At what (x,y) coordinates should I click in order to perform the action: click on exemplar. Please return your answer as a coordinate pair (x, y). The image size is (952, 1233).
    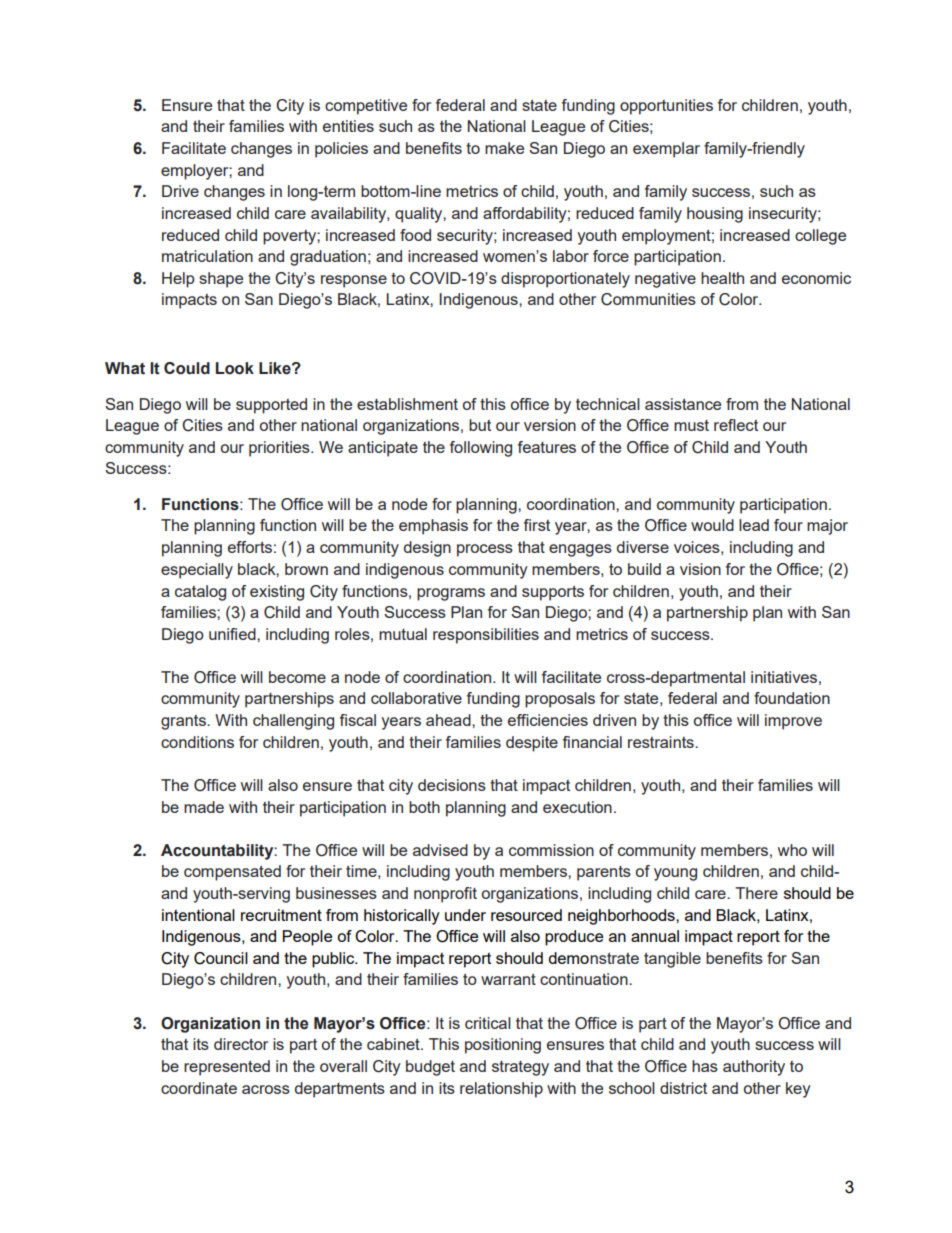
    Looking at the image, I should click on (666, 150).
